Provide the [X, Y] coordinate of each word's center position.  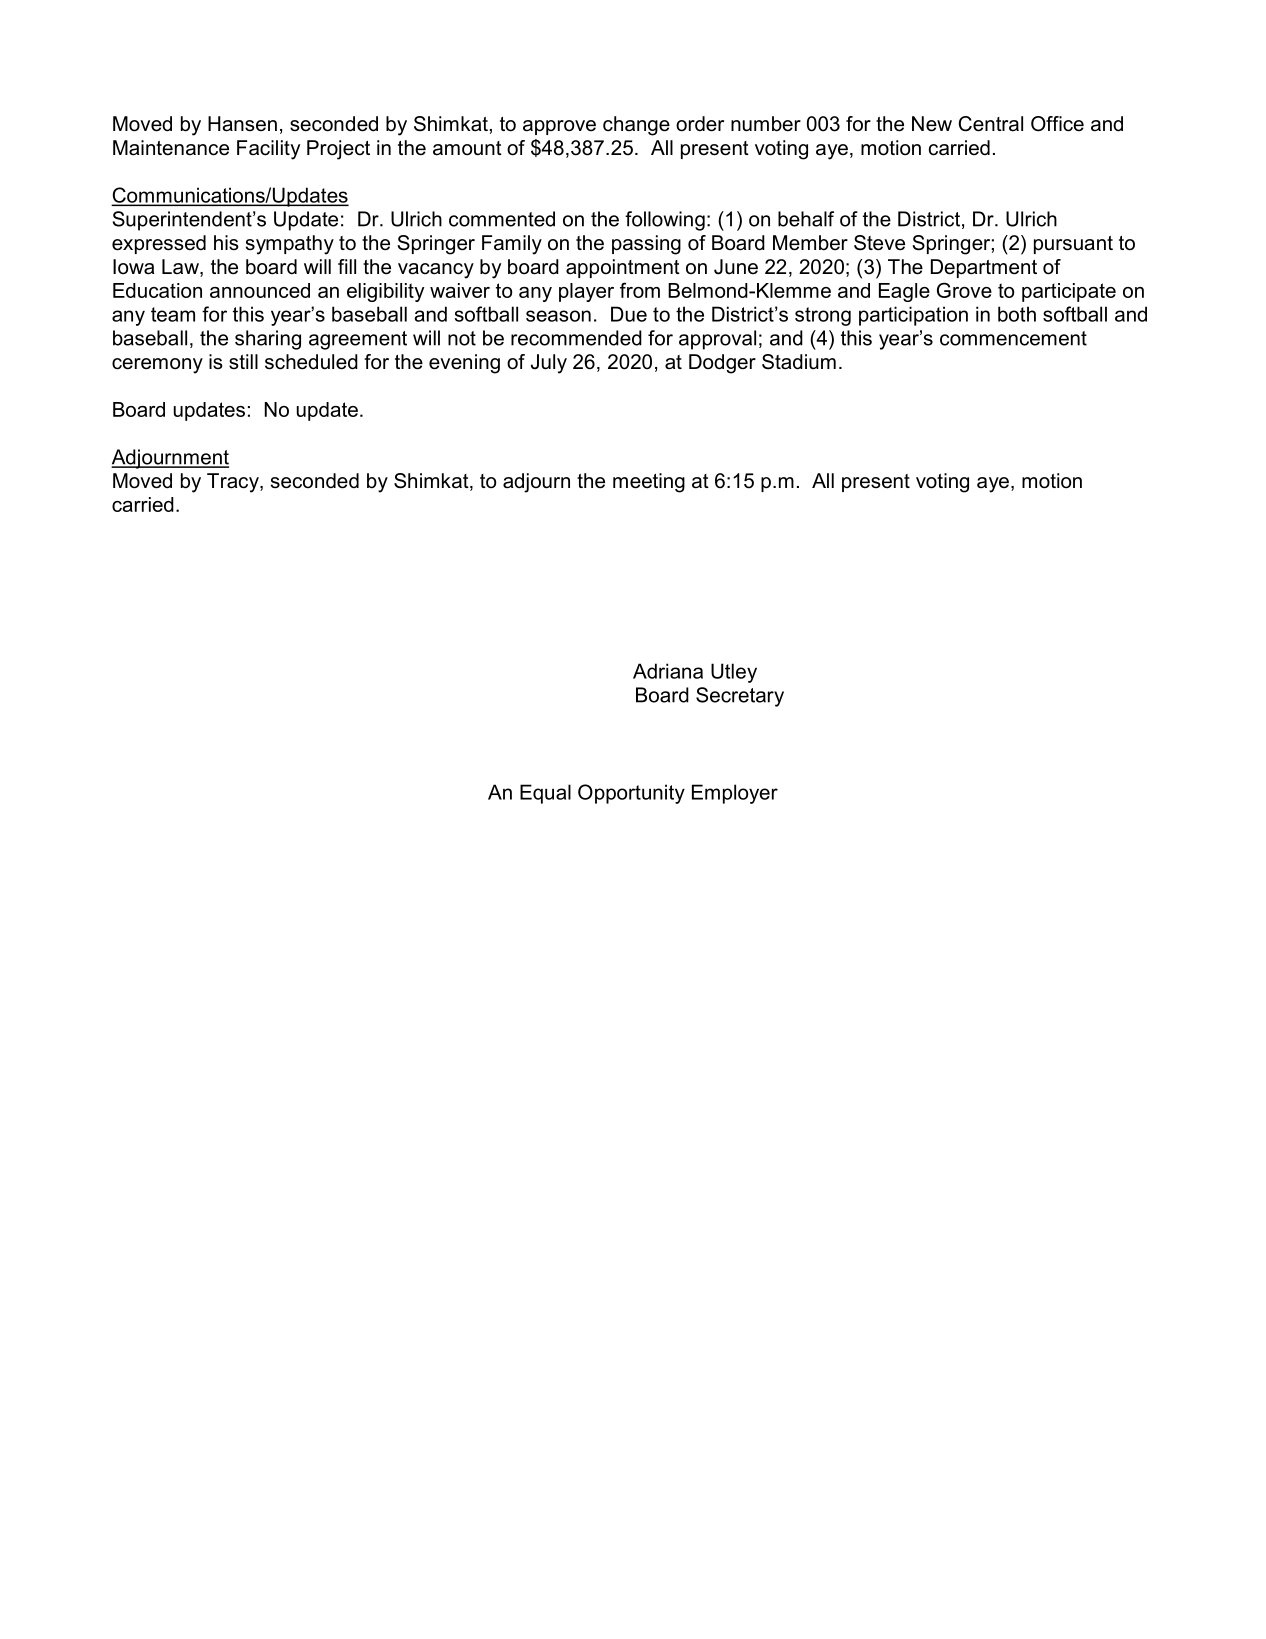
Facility [268, 150]
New [932, 124]
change [636, 126]
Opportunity [631, 794]
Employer [735, 794]
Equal [545, 794]
